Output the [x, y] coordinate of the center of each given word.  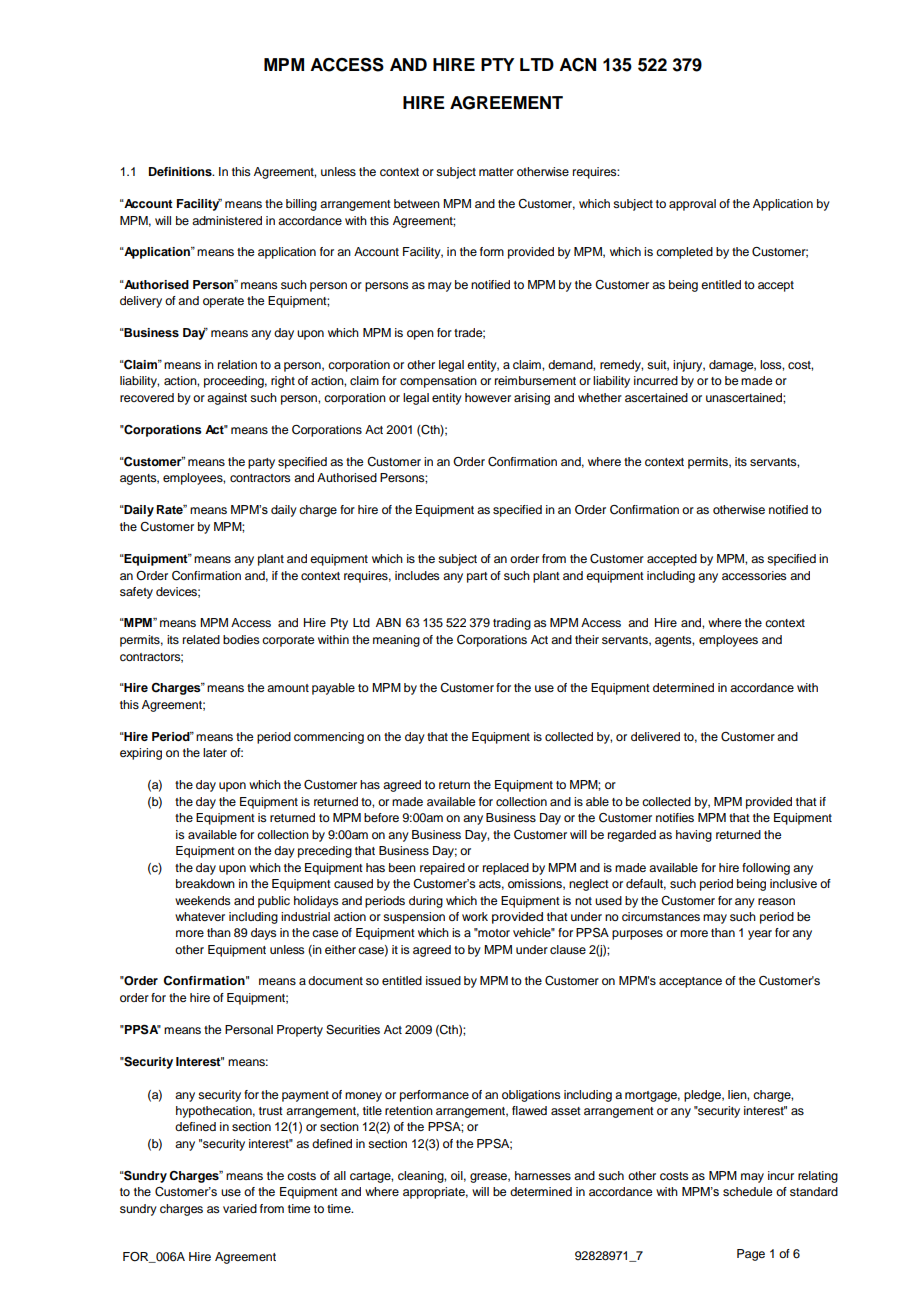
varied [240, 1208]
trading [512, 624]
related [201, 639]
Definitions [181, 171]
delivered [655, 736]
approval [692, 205]
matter [496, 172]
